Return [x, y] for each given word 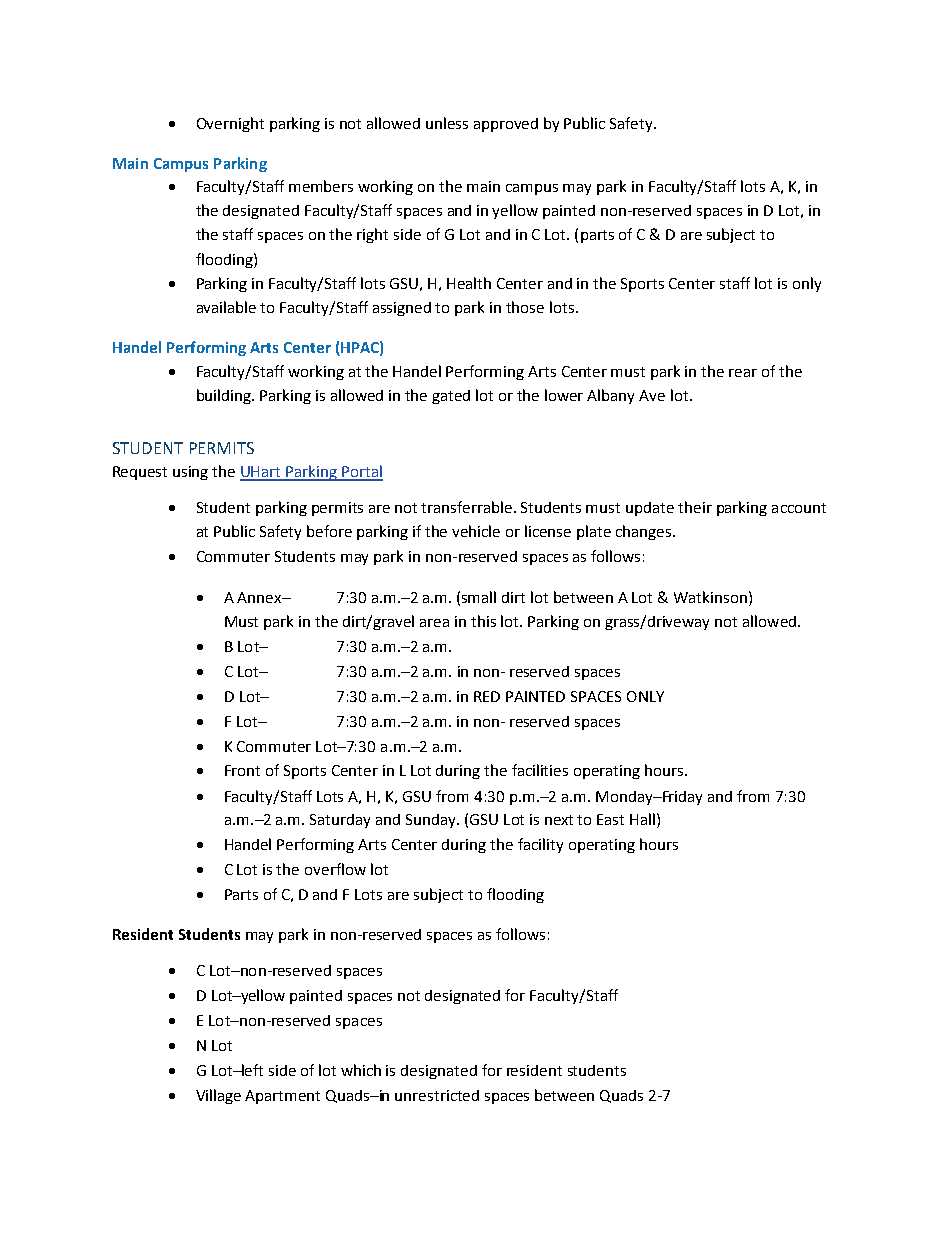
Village [218, 1096]
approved [506, 125]
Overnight [230, 124]
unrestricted [437, 1095]
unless [447, 123]
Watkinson [710, 597]
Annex [260, 597]
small [479, 597]
